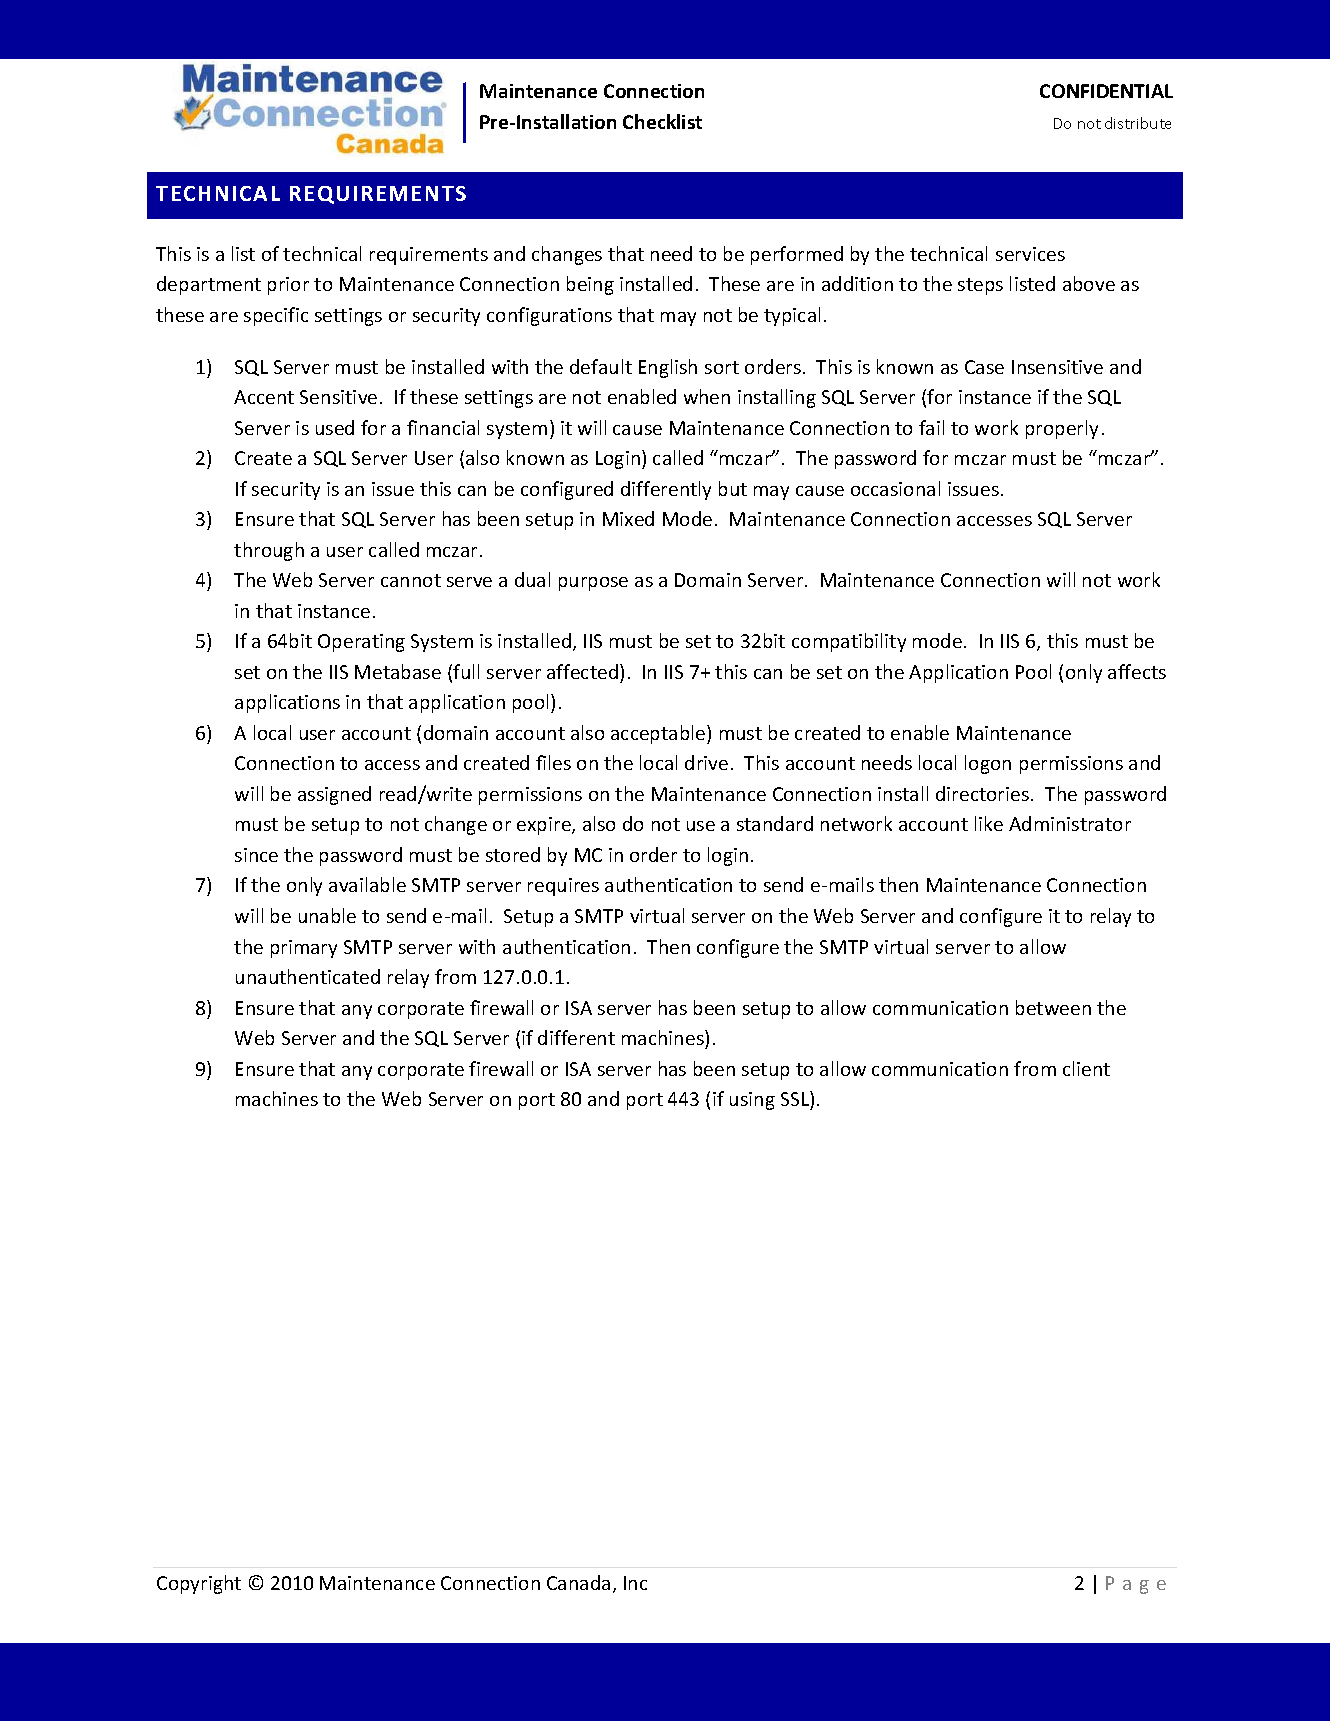 Image resolution: width=1330 pixels, height=1721 pixels. I want to click on drive, so click(706, 762).
